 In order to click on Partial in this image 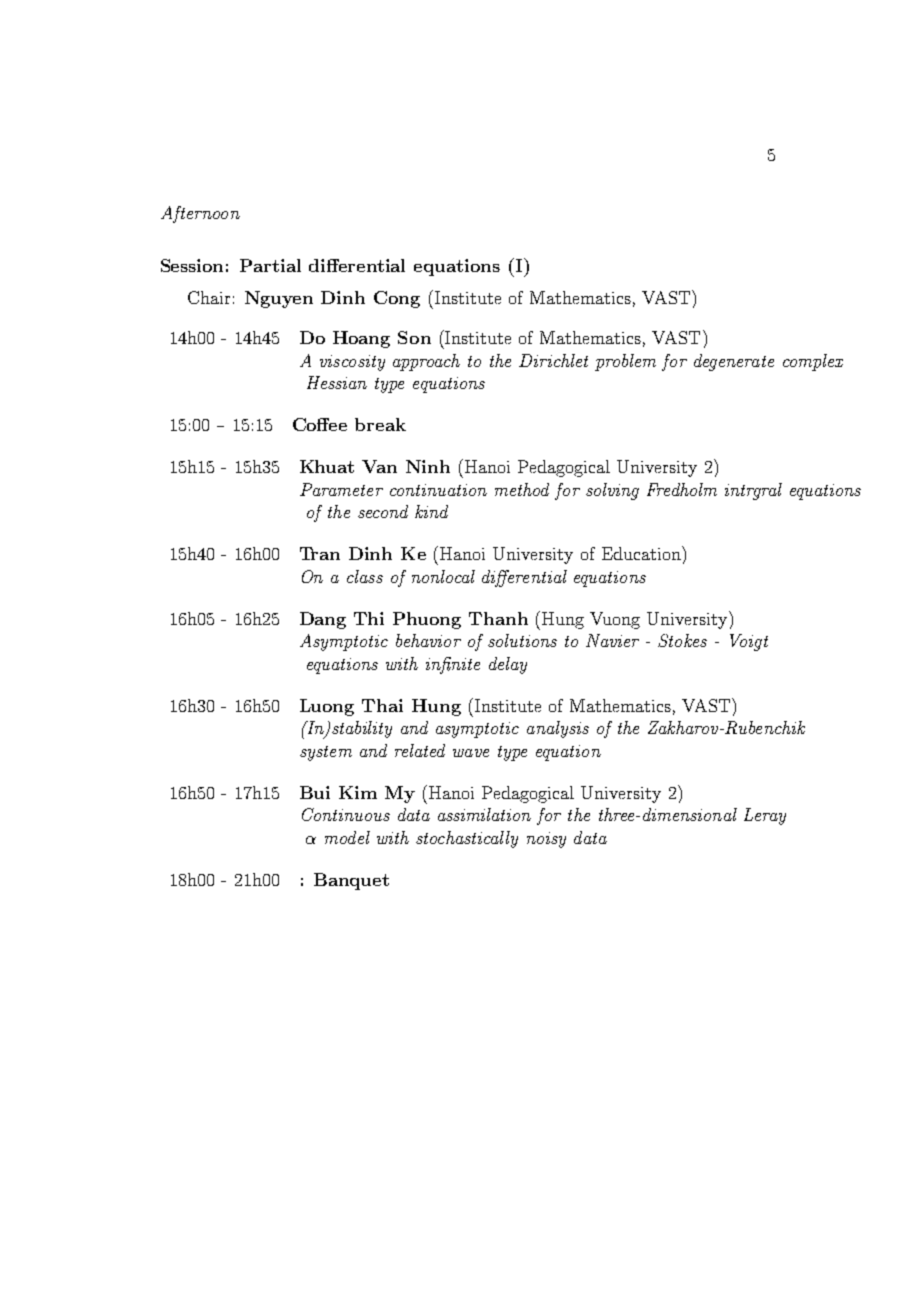, I will do `click(270, 265)`.
